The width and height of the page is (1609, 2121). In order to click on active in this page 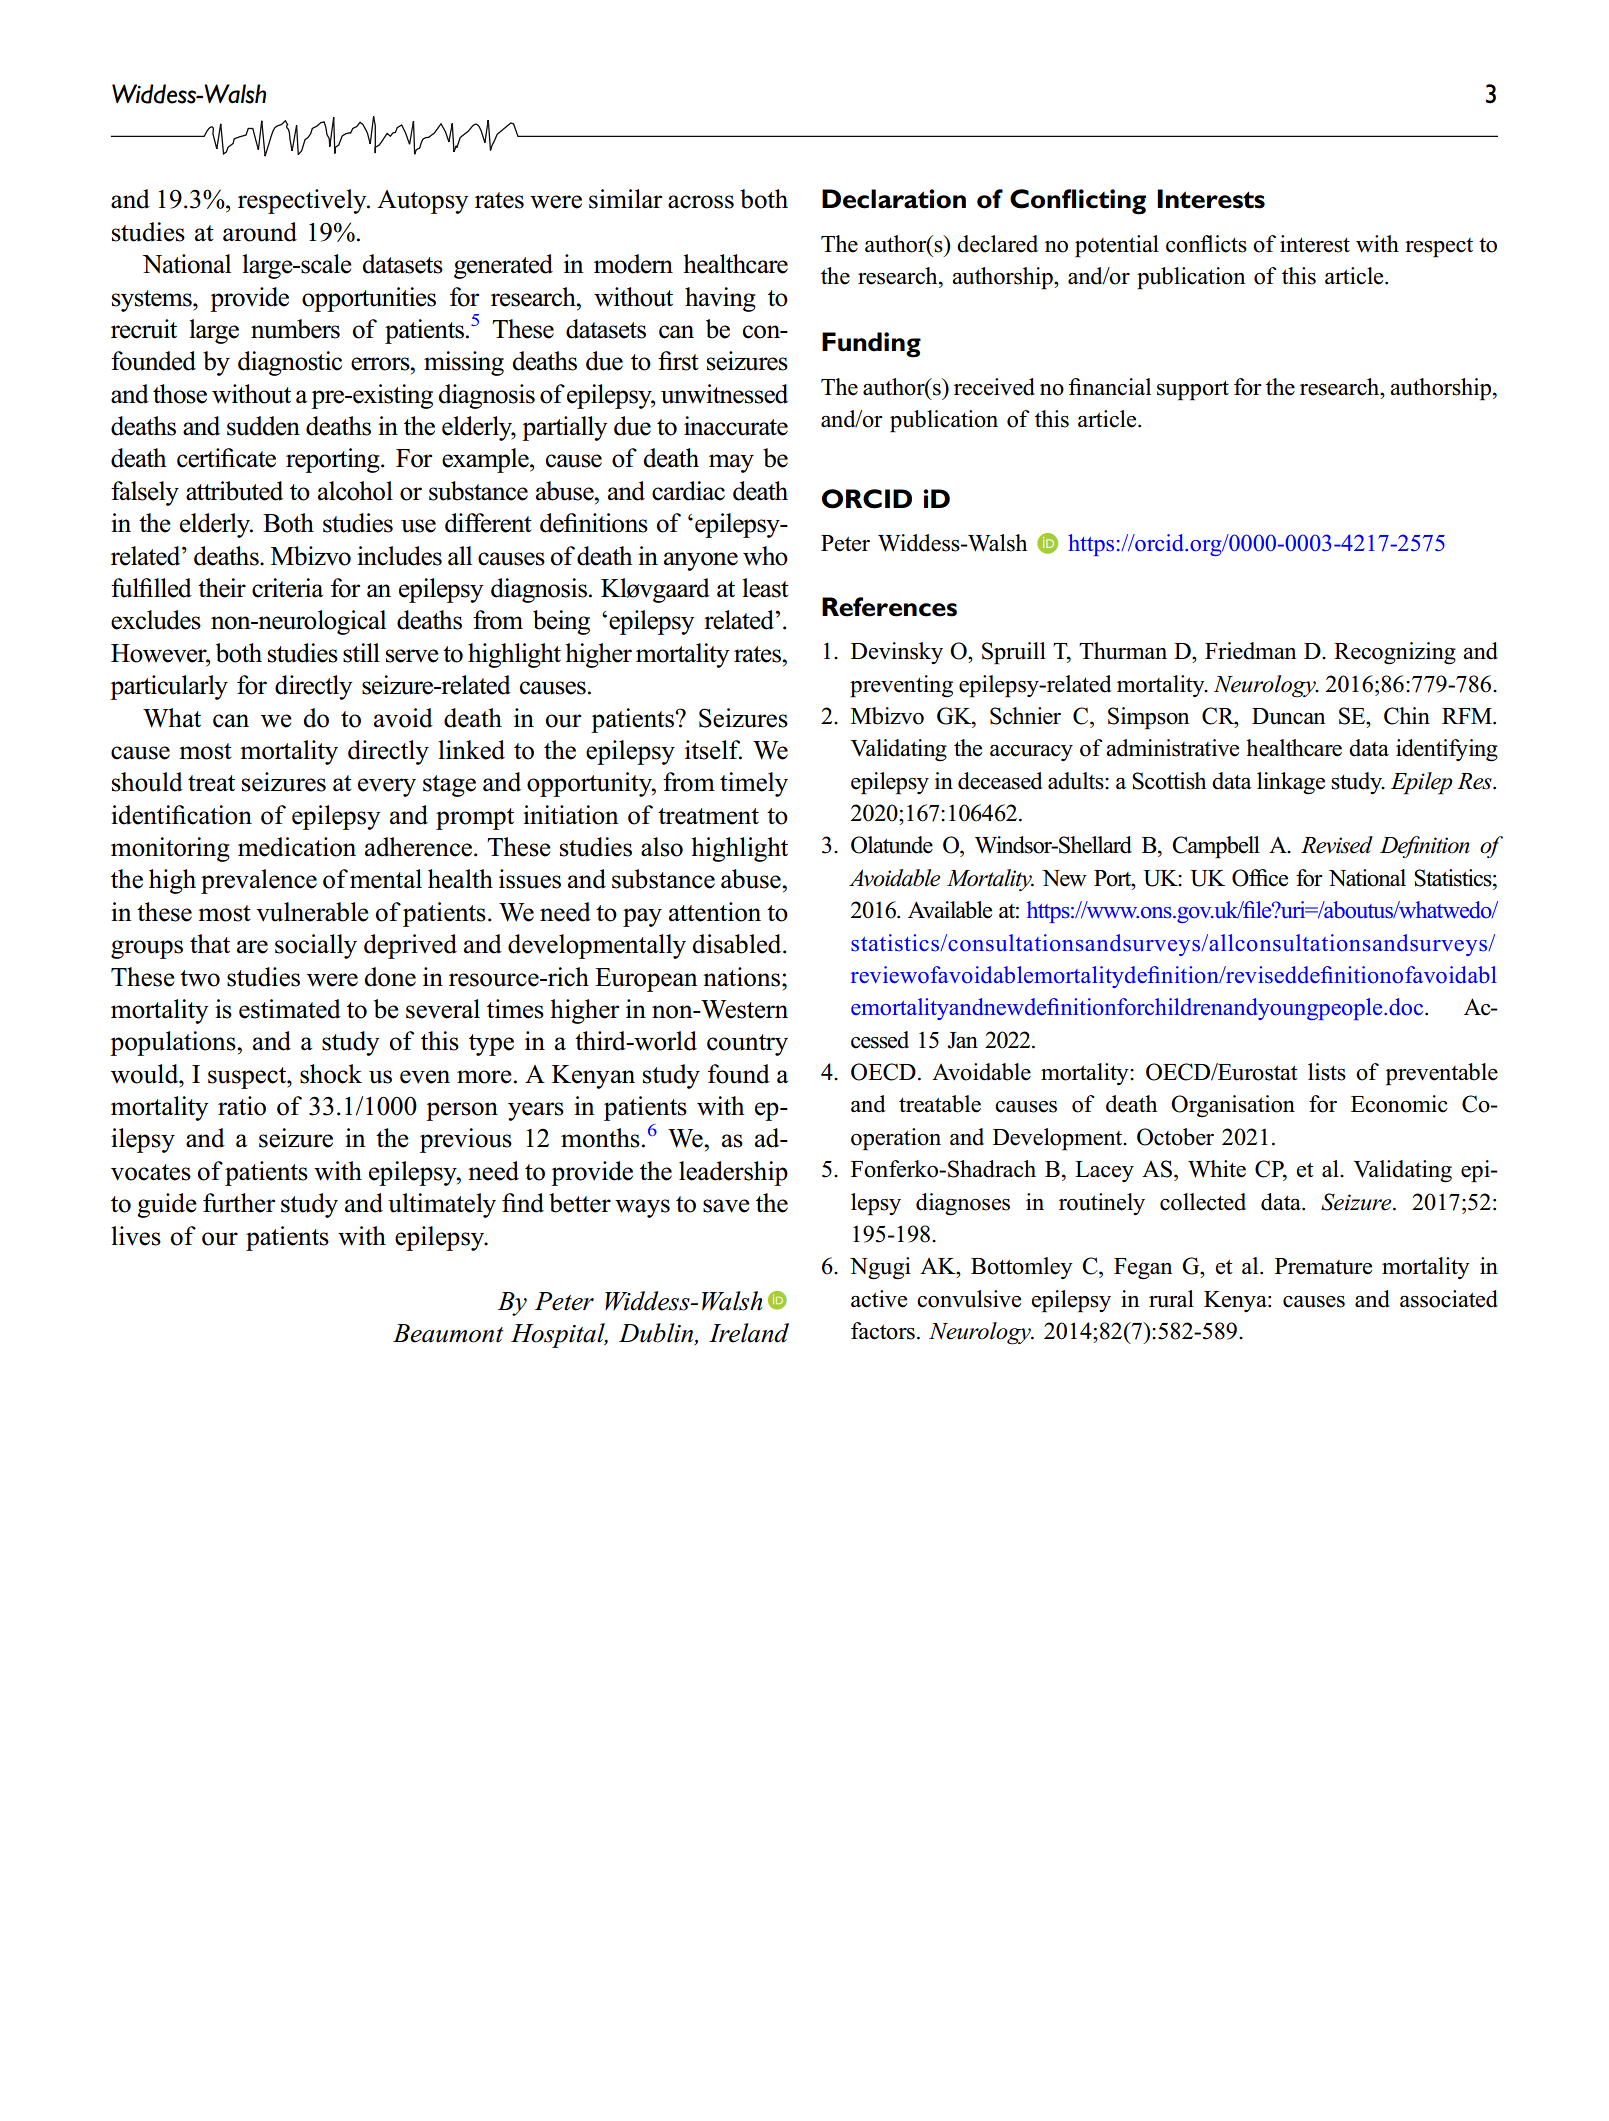, I will do `click(879, 1299)`.
